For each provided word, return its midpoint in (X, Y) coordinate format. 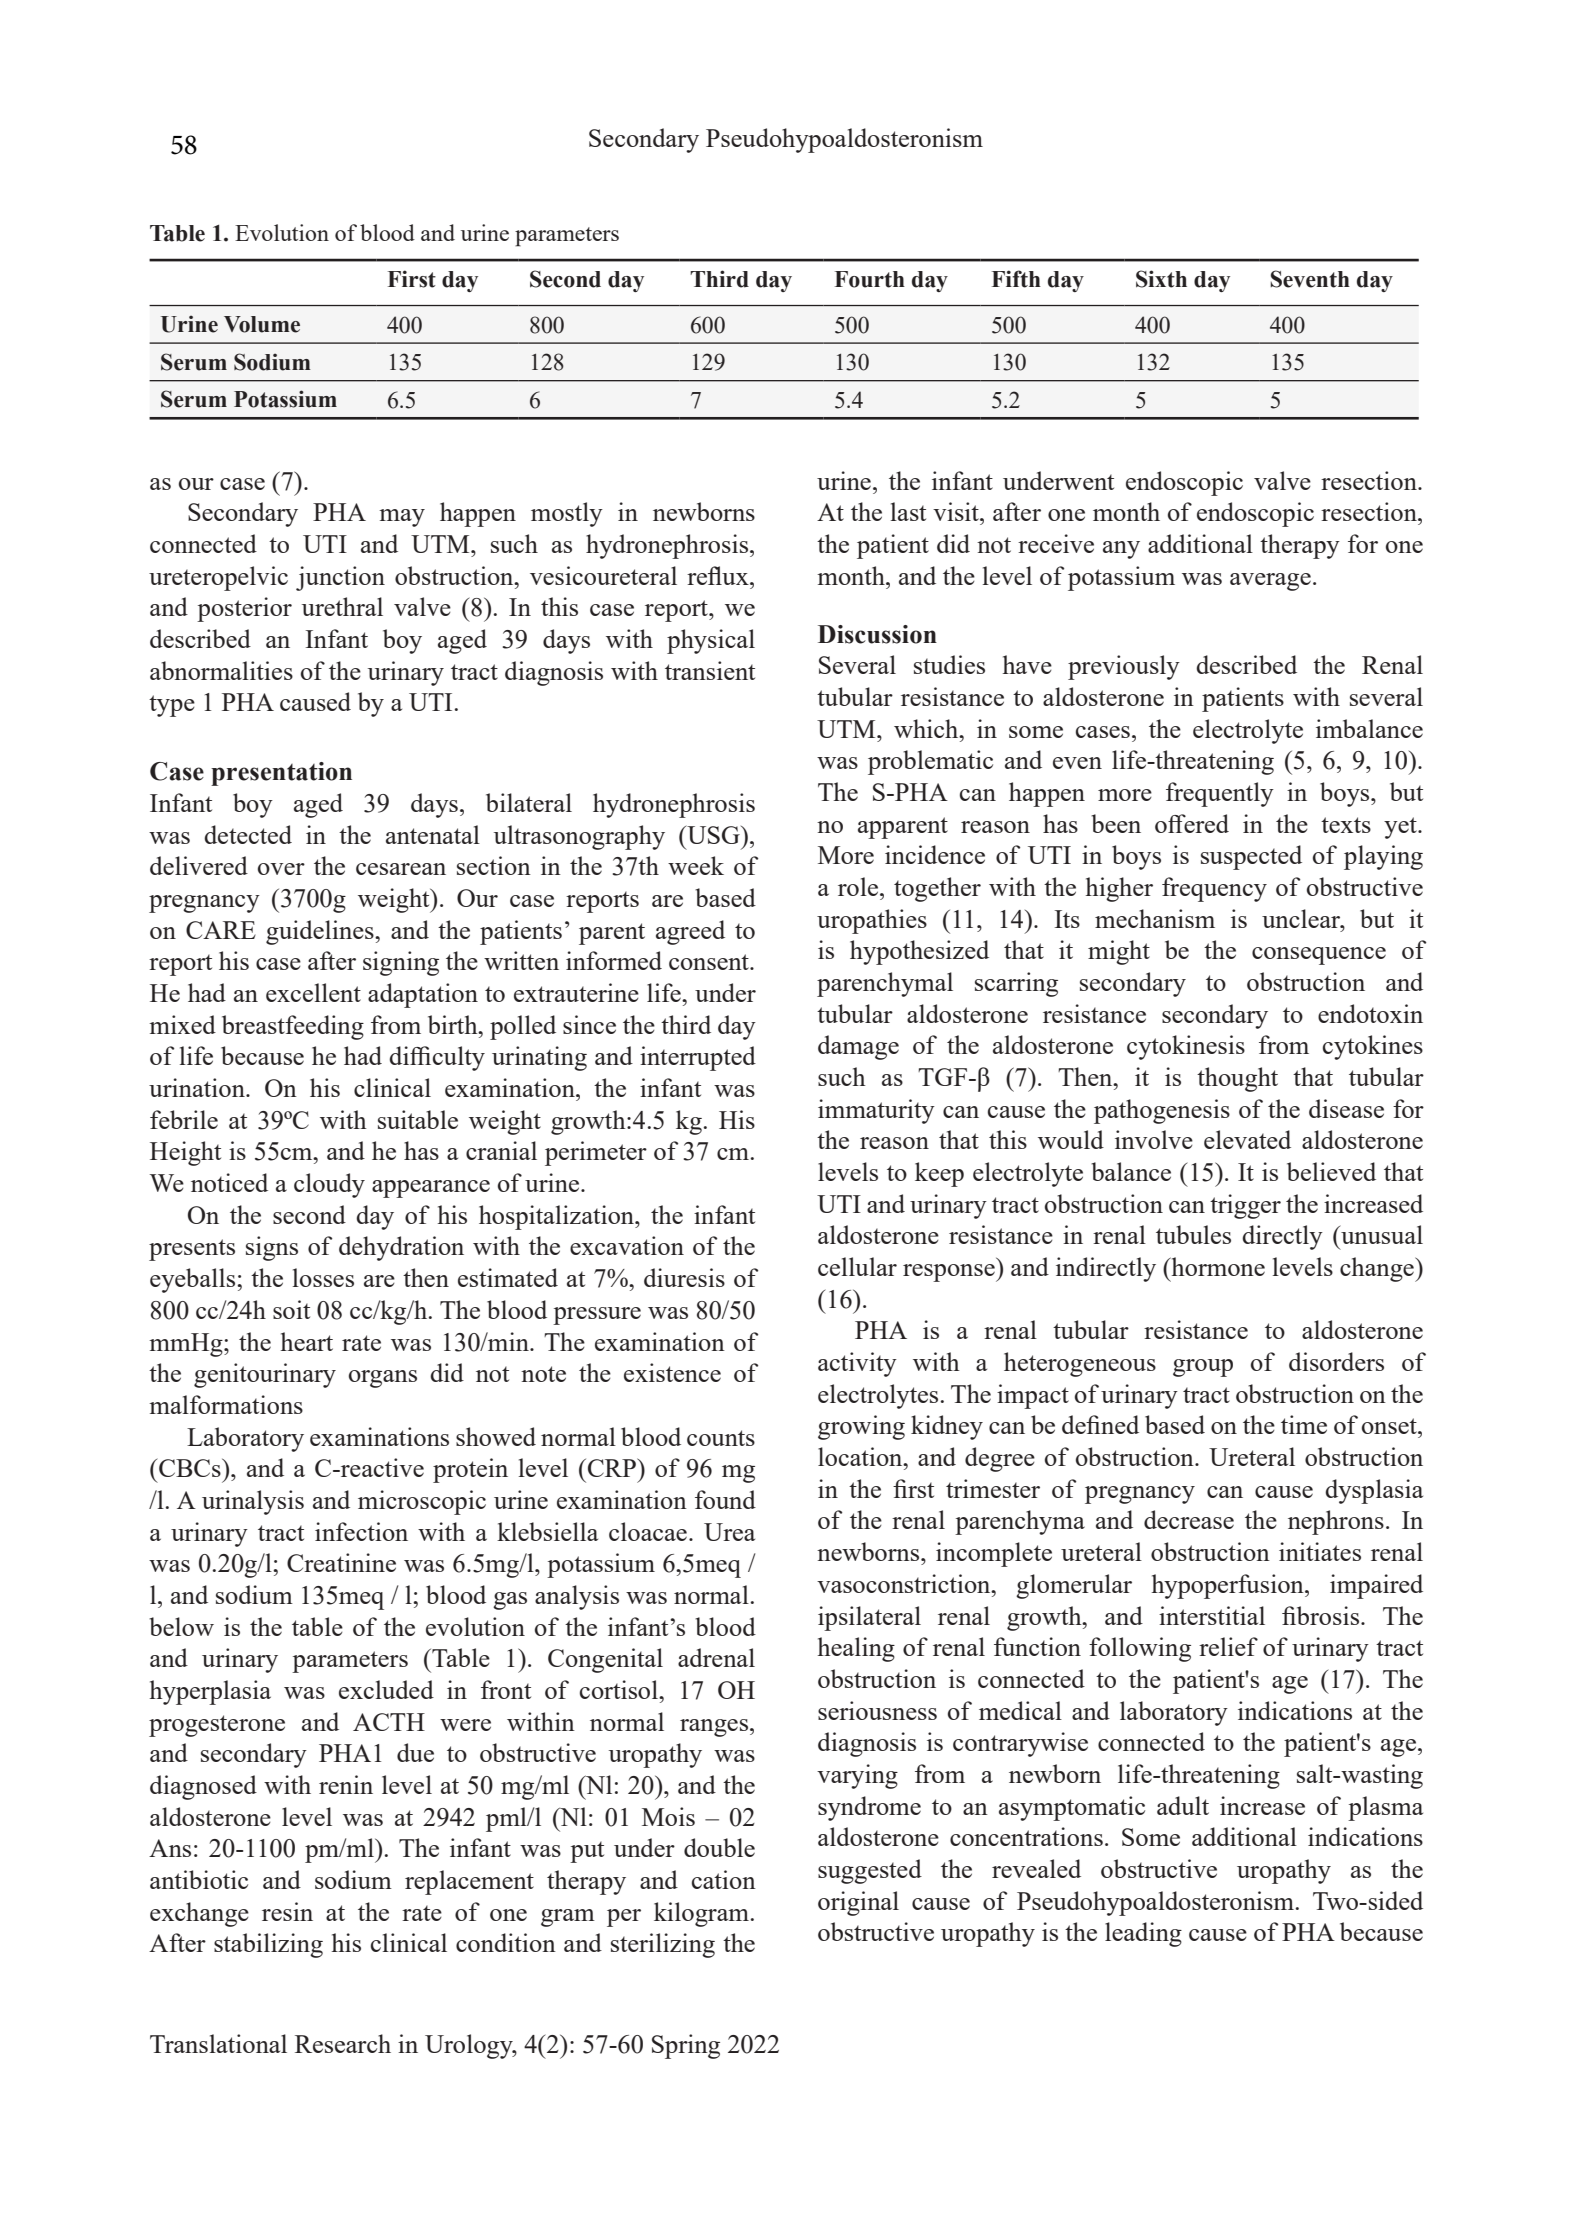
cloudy (329, 1185)
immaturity (876, 1111)
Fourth (870, 279)
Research (343, 2043)
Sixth (1161, 279)
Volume (262, 324)
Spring (686, 2046)
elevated (1247, 1139)
